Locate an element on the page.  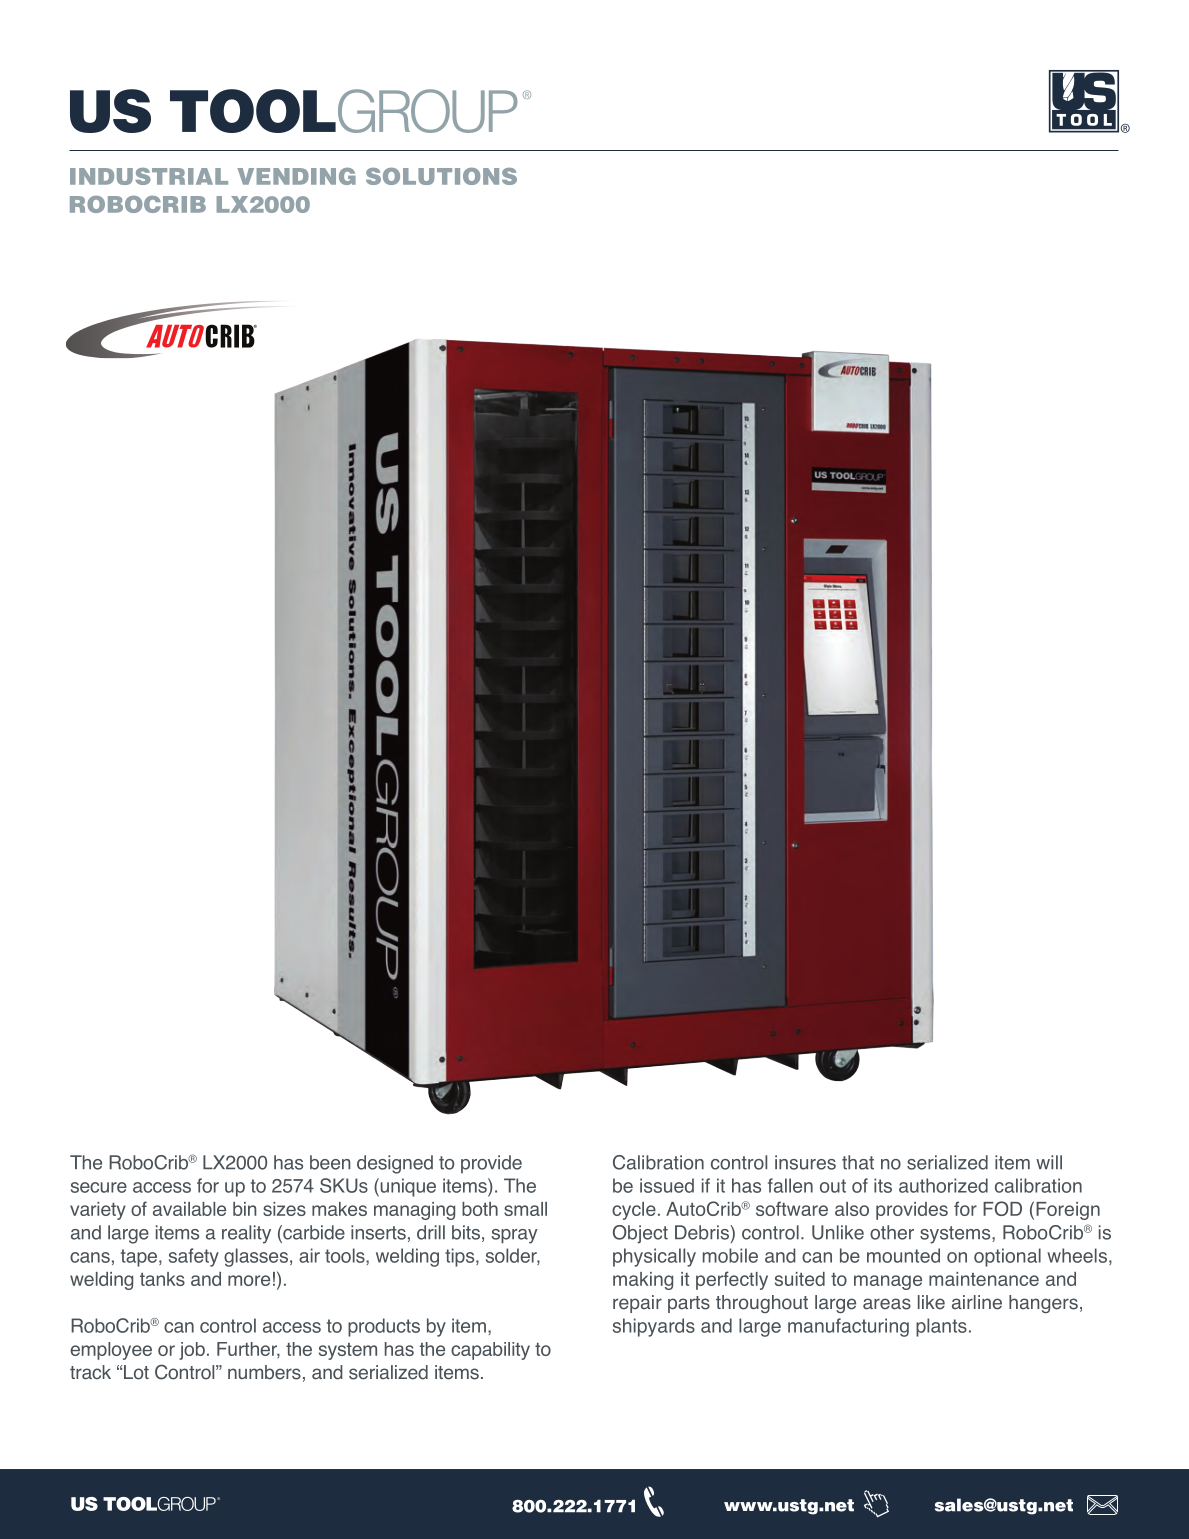
shipyards is located at coordinates (654, 1327).
